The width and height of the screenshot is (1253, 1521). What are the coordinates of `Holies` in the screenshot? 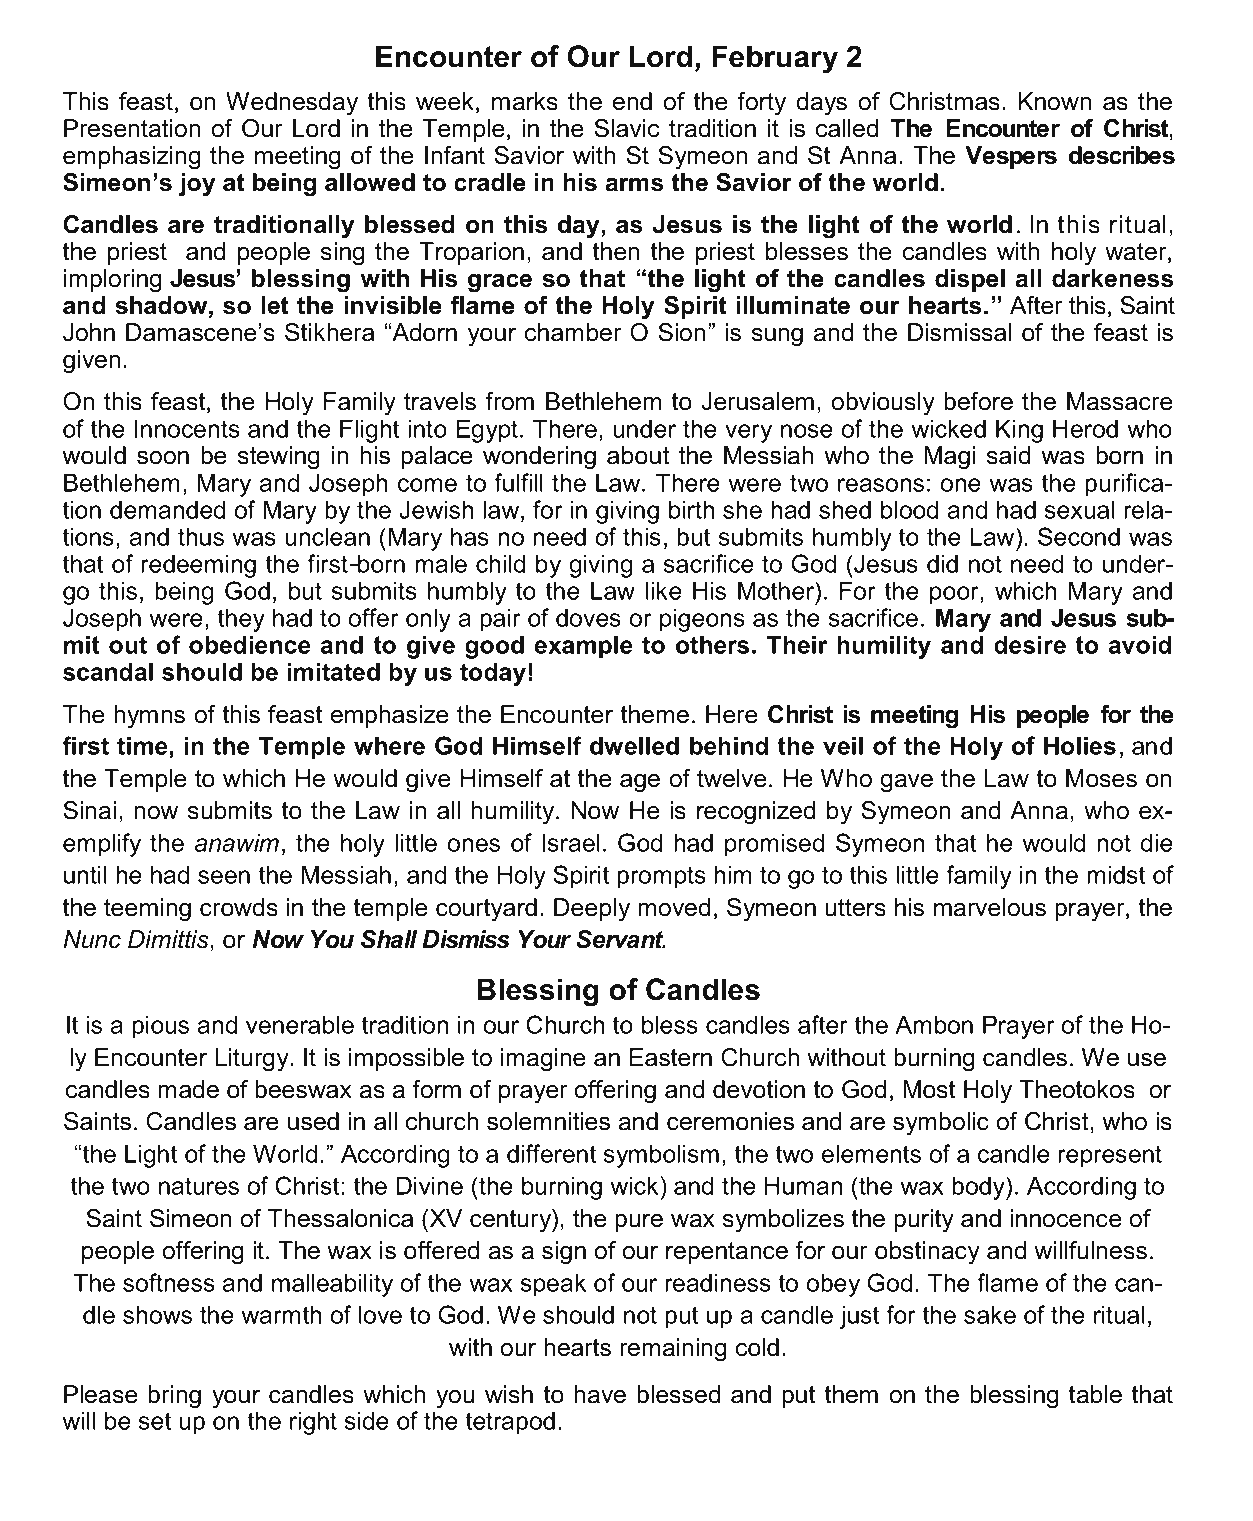 It's located at (1080, 745).
